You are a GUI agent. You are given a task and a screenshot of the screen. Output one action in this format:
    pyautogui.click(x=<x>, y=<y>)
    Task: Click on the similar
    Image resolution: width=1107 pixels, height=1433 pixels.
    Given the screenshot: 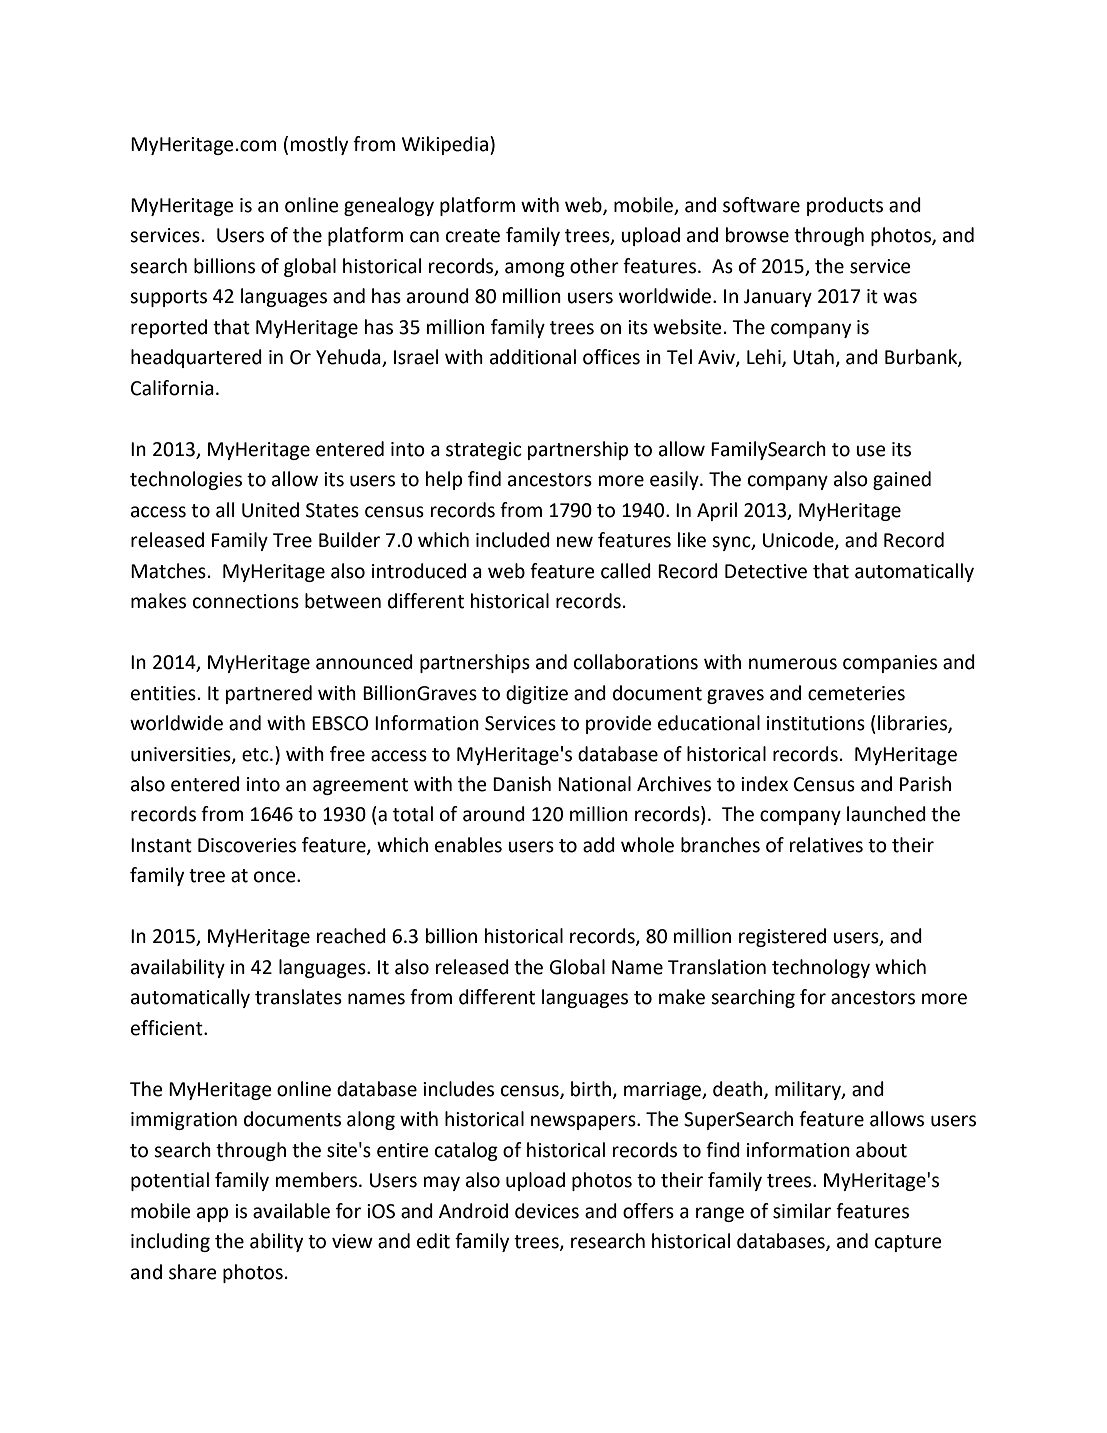 What is the action you would take?
    pyautogui.click(x=802, y=1211)
